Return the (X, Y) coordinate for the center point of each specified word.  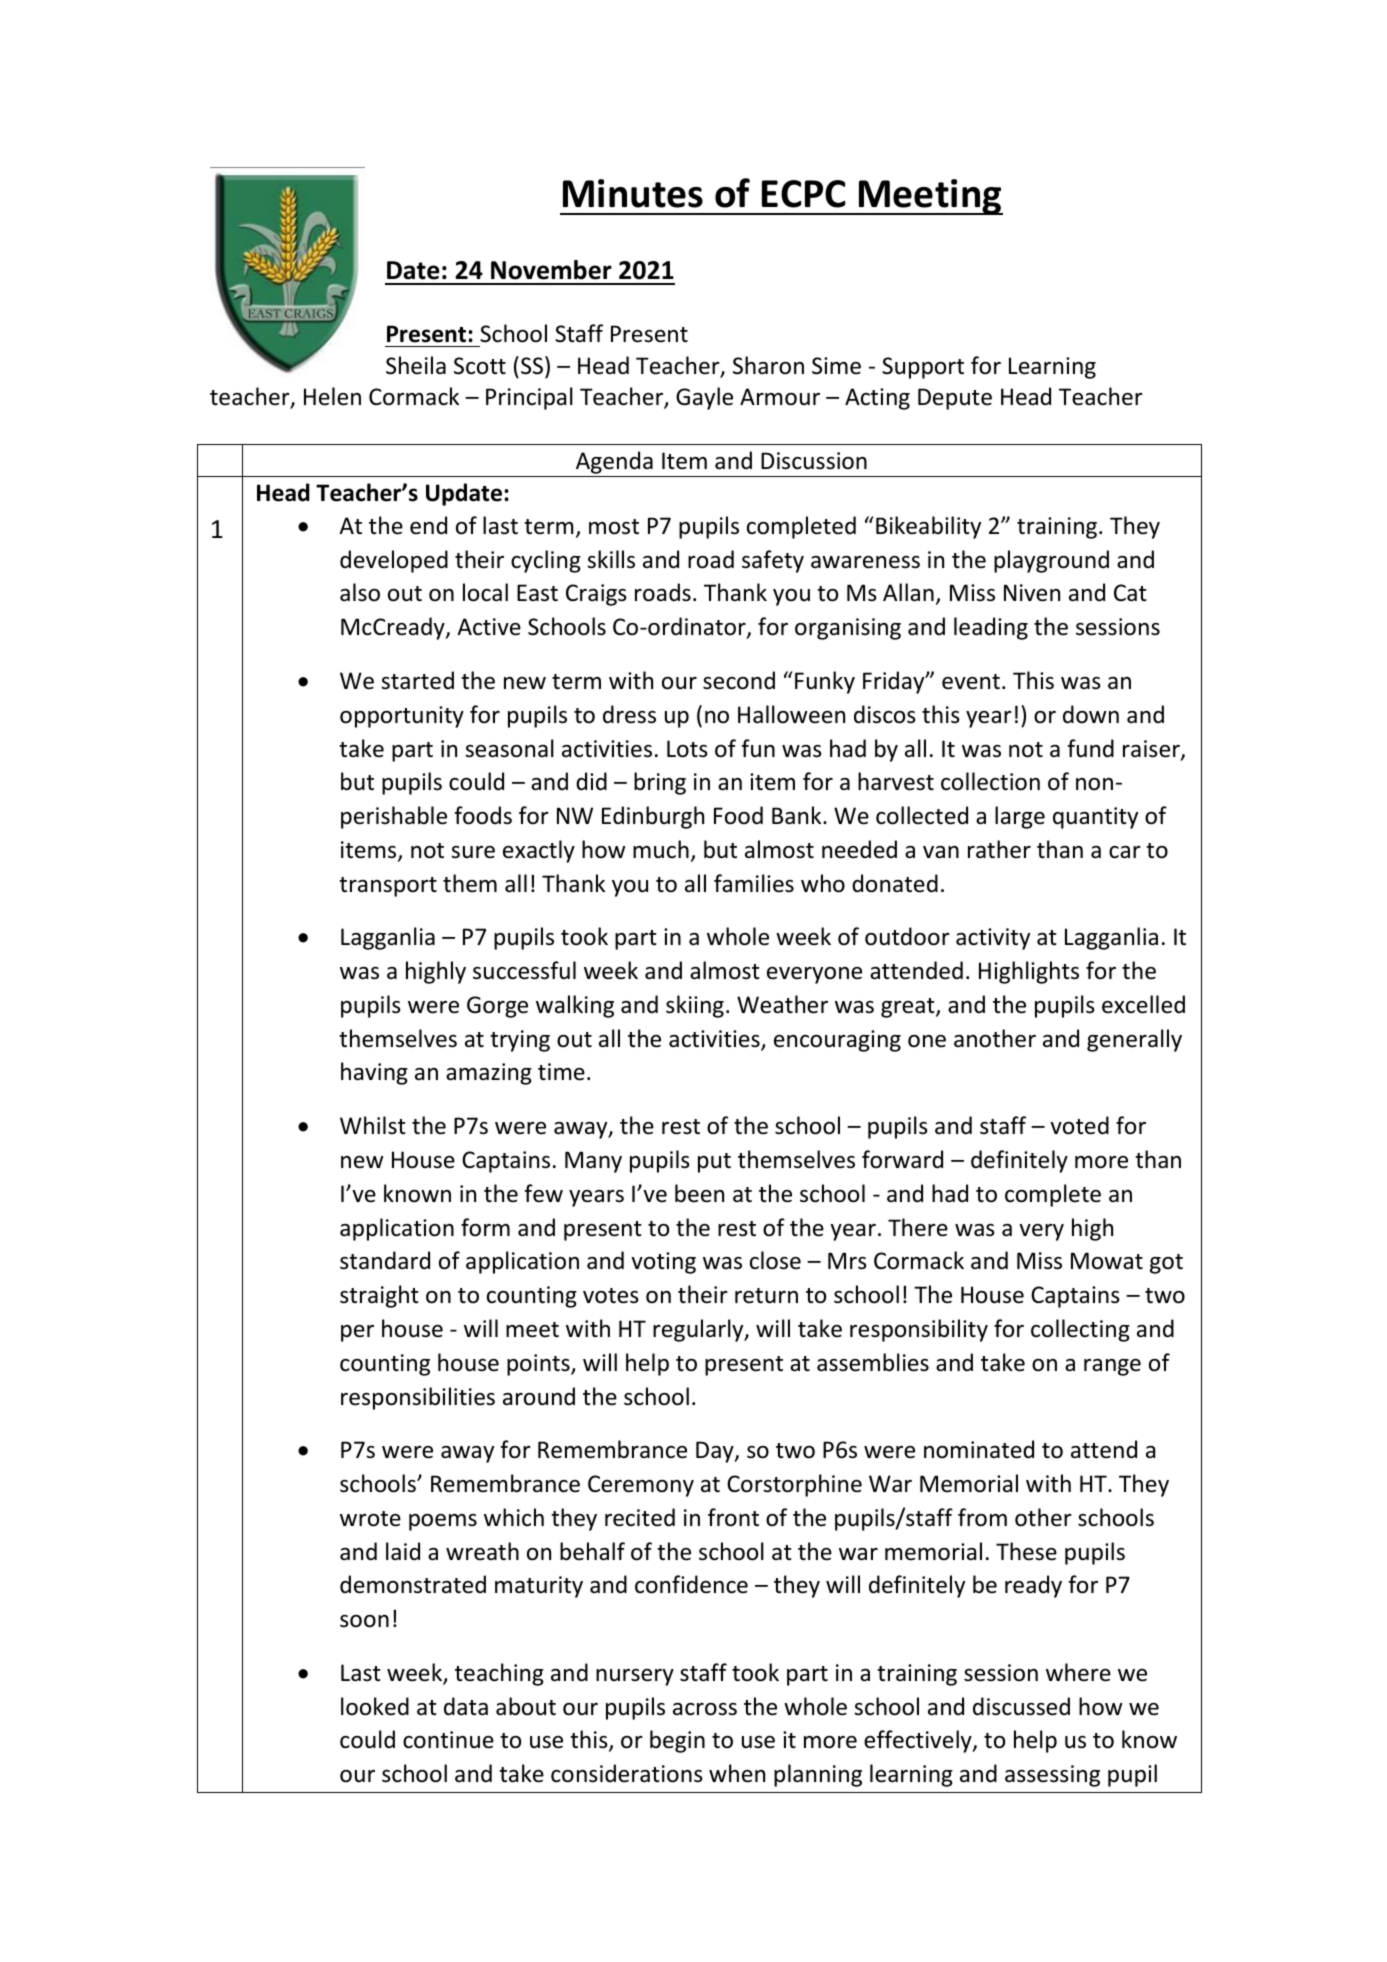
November (551, 270)
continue (448, 1740)
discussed (1021, 1706)
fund (1090, 748)
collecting (1080, 1330)
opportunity (402, 717)
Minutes (633, 193)
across (705, 1709)
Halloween (791, 714)
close (775, 1260)
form (485, 1227)
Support (923, 368)
